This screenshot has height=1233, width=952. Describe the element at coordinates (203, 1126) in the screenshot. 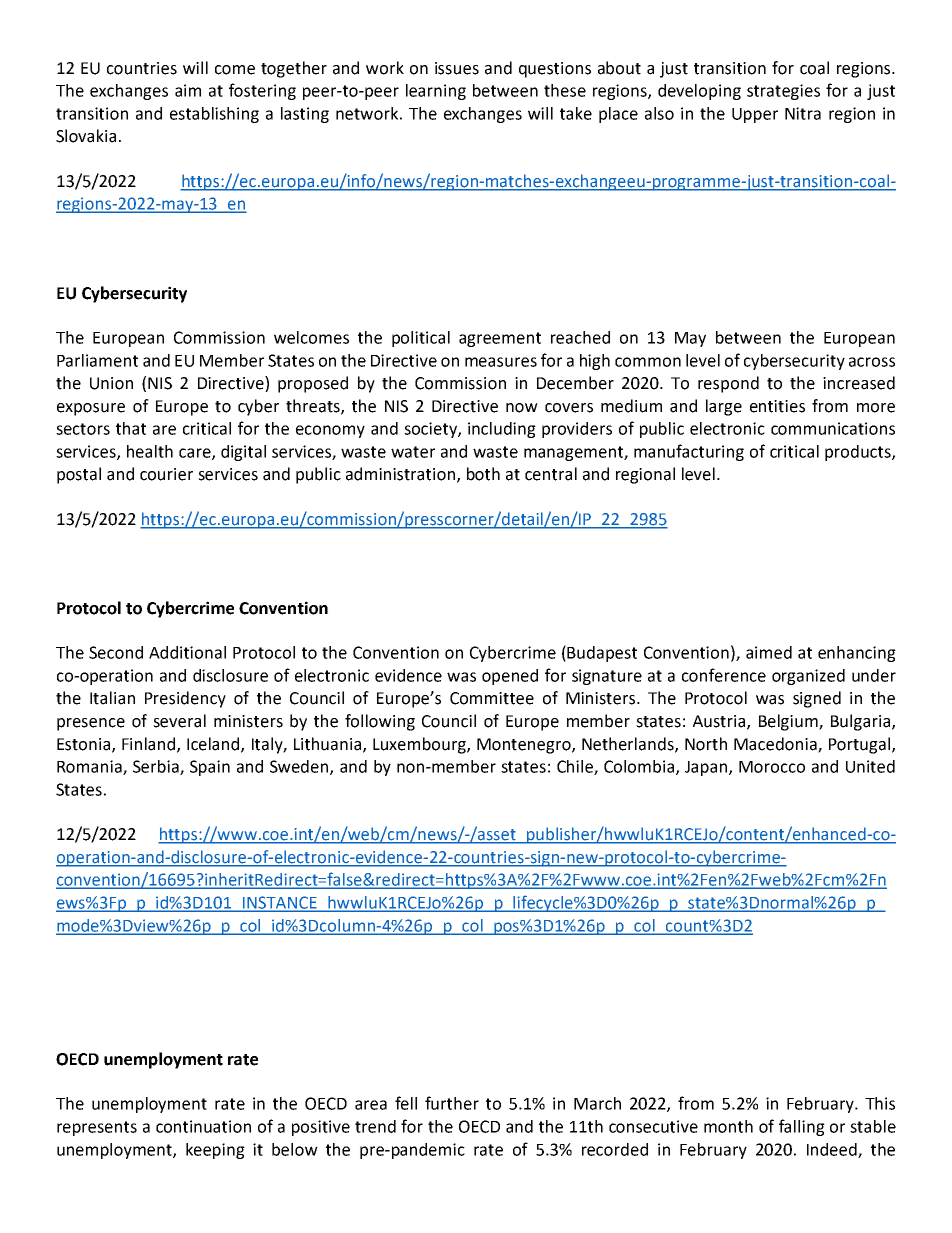

I see `continuation` at that location.
